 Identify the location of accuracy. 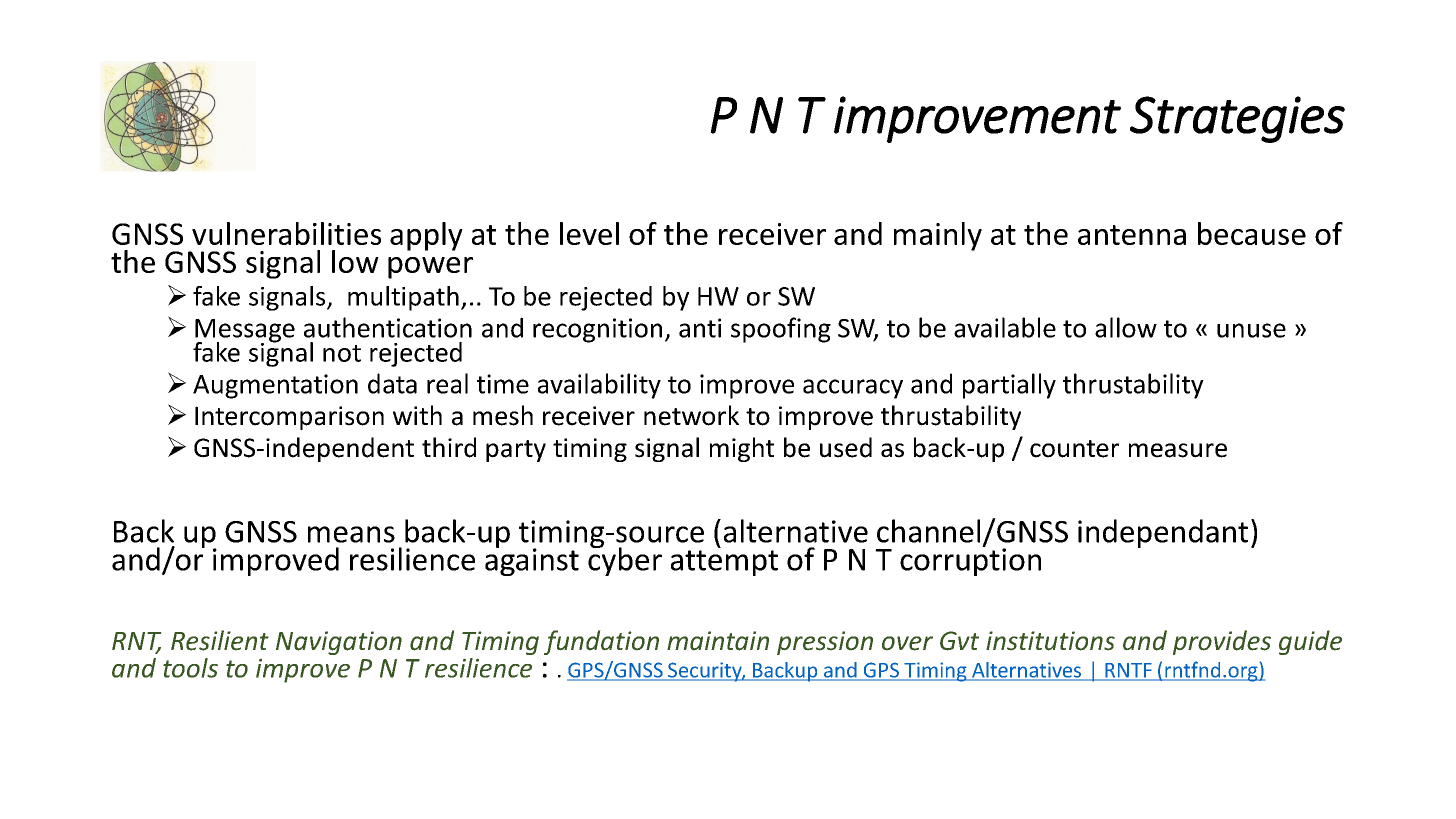
(853, 389).
